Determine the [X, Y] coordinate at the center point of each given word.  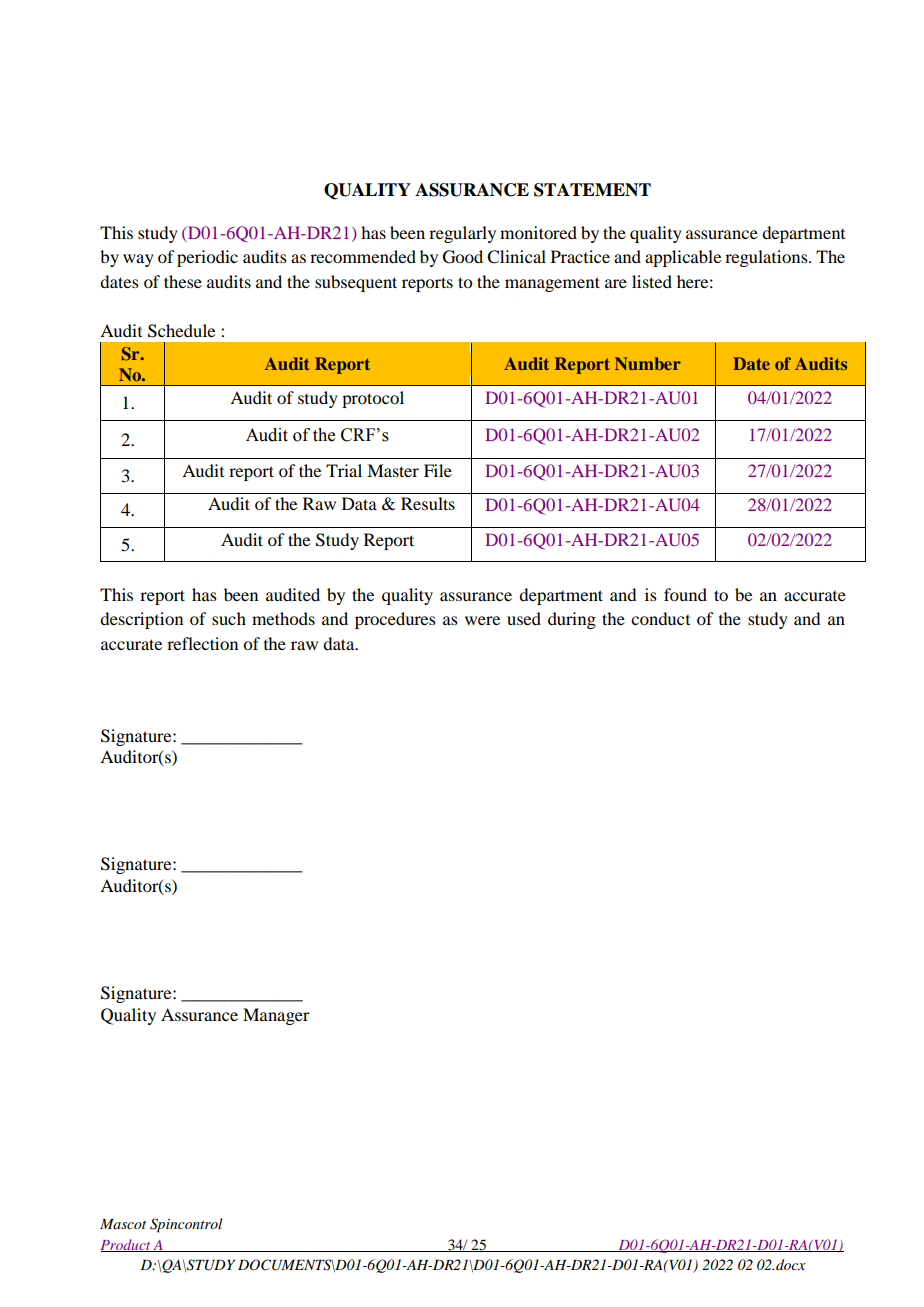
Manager [276, 1016]
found [685, 594]
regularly [462, 234]
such [229, 618]
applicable [683, 258]
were [482, 620]
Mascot [123, 1224]
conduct [660, 618]
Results [428, 503]
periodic [207, 258]
